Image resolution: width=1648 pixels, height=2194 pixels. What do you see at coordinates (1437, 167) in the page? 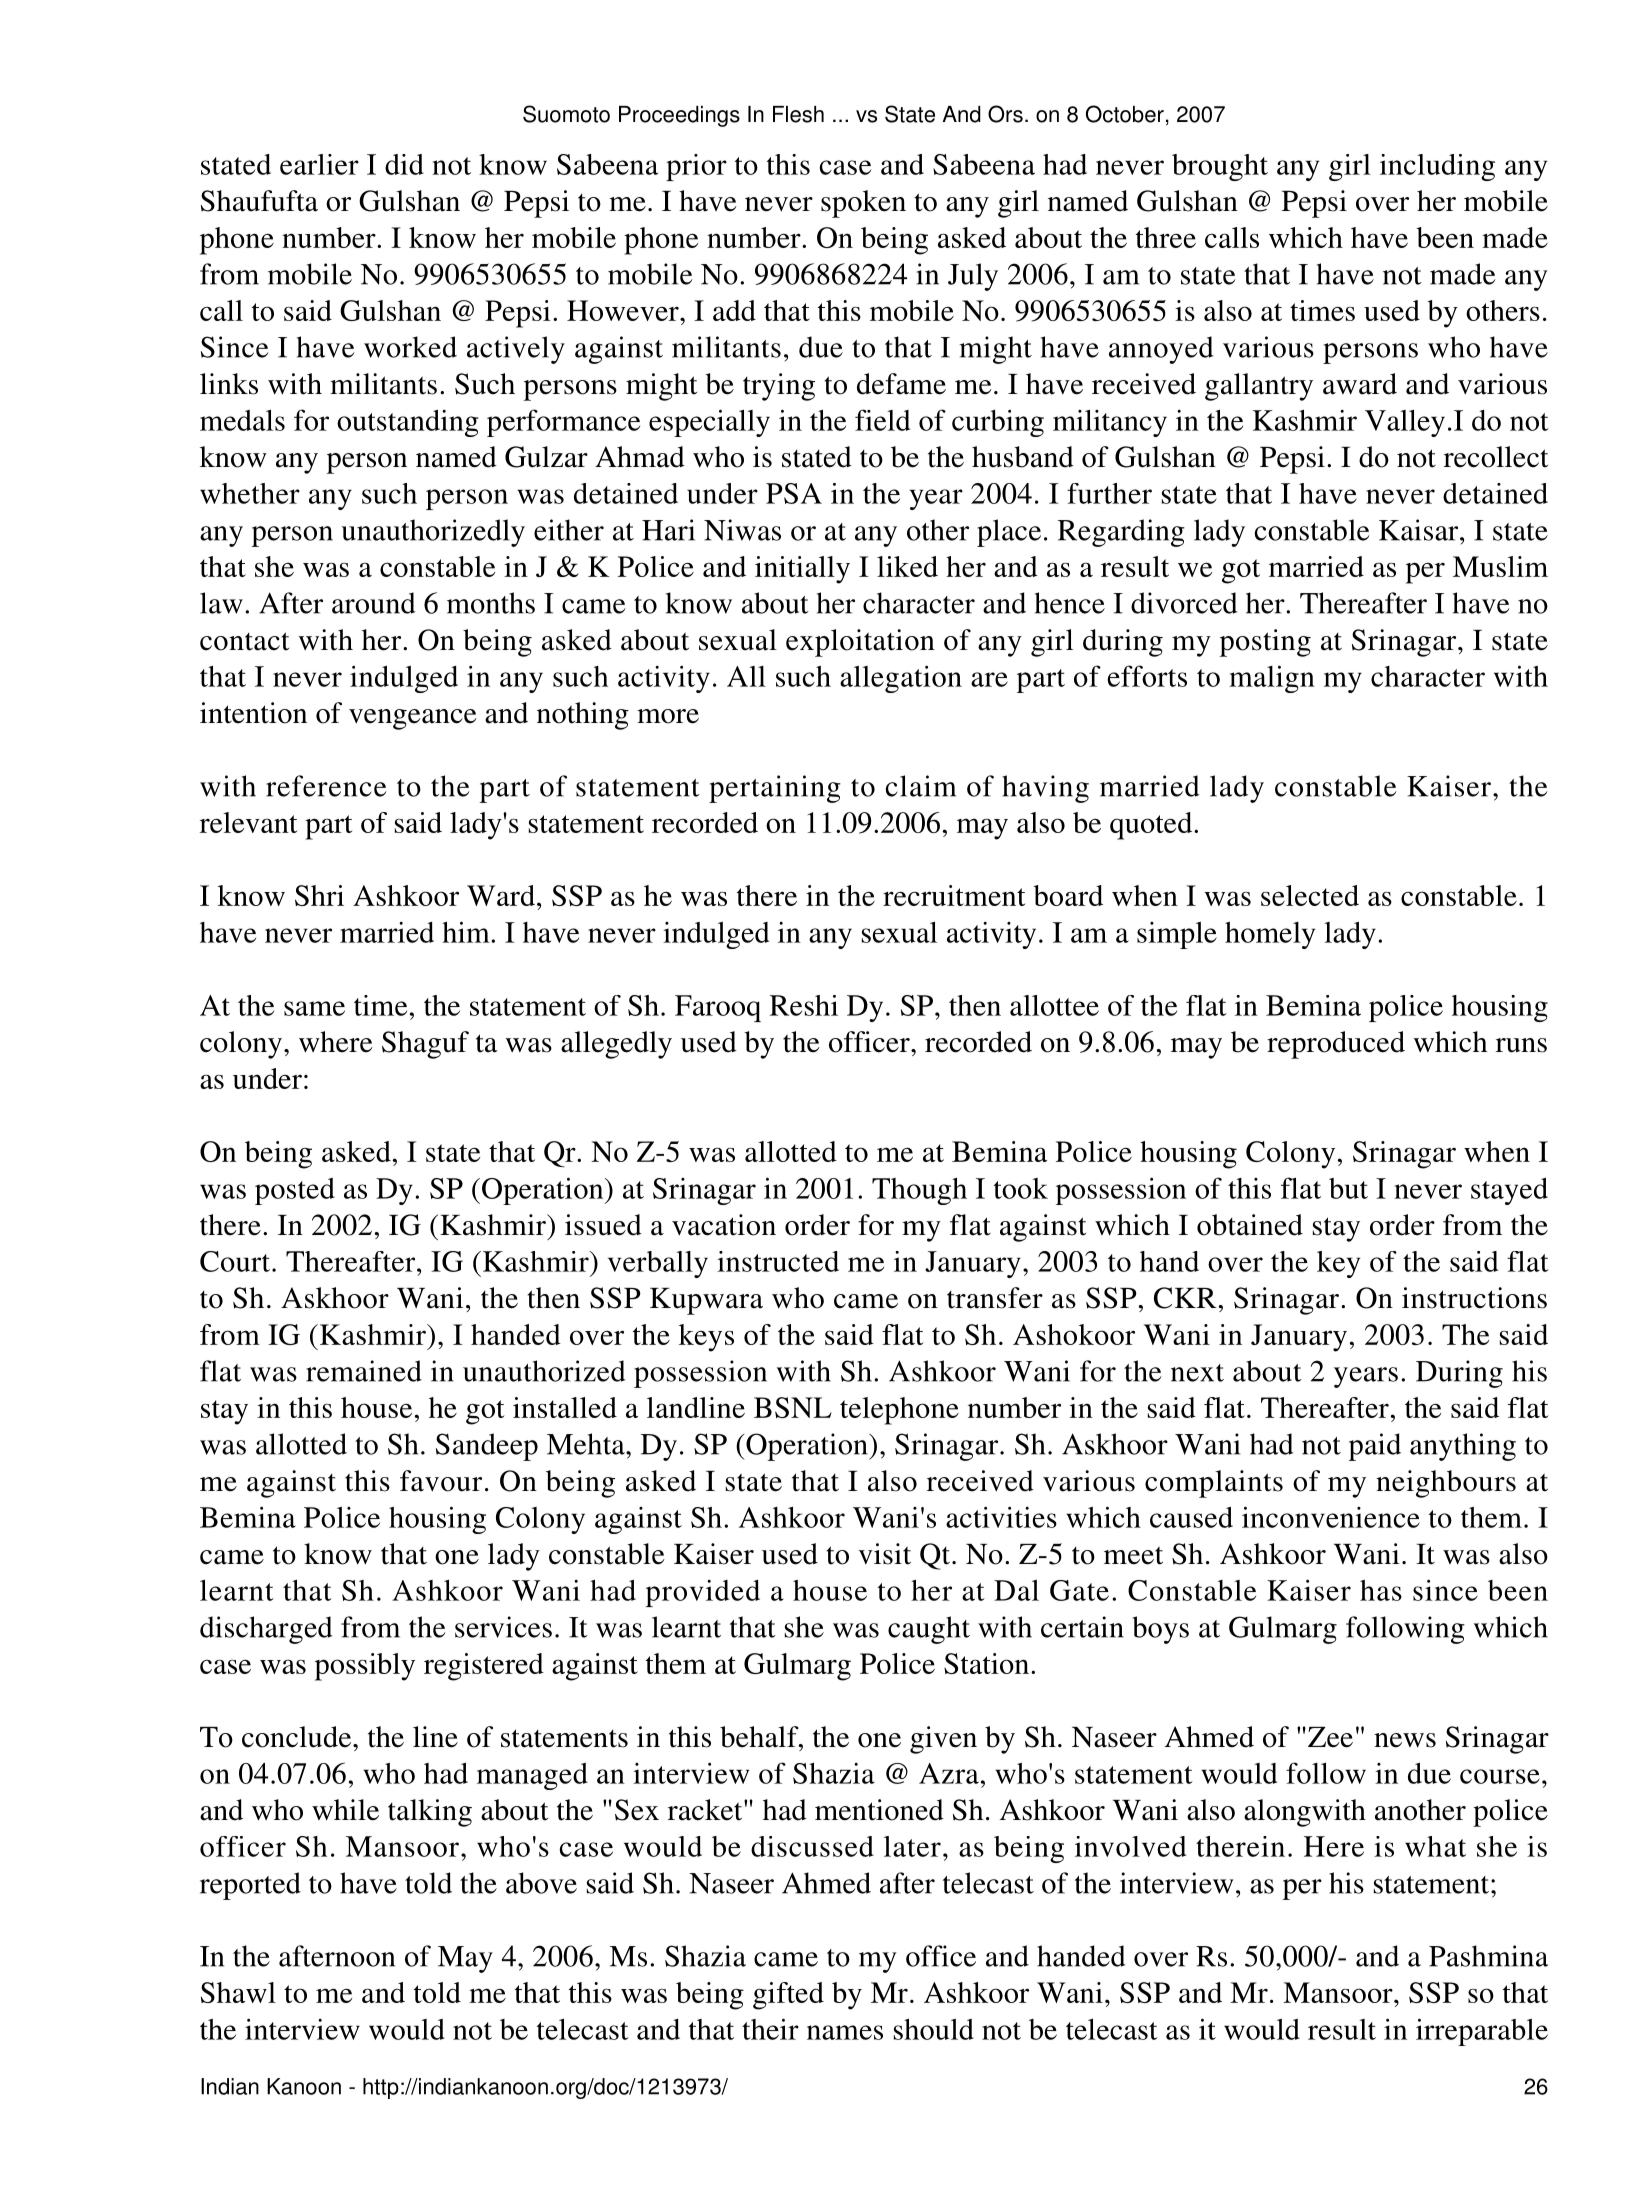
I see `including` at bounding box center [1437, 167].
